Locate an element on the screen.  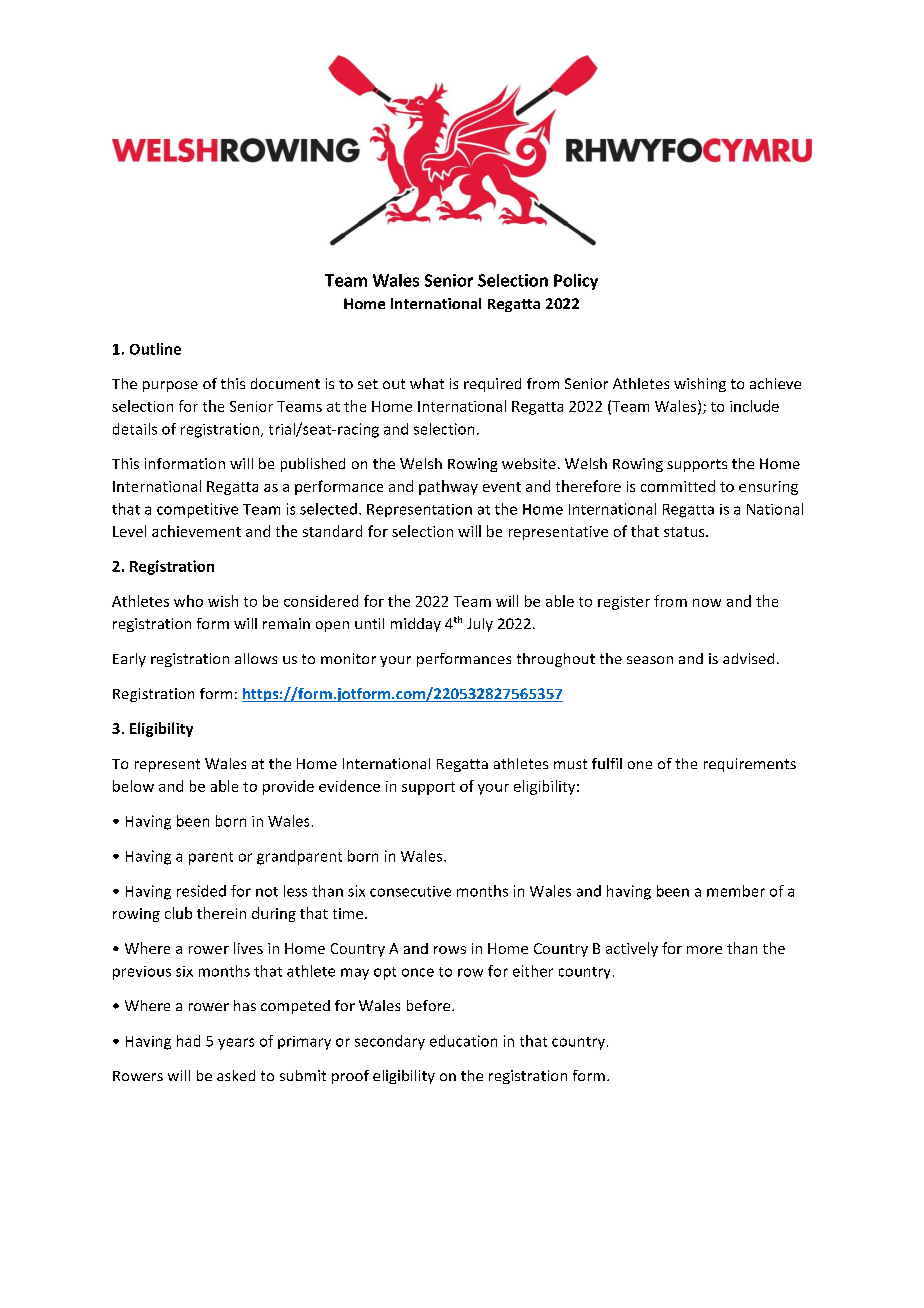
pathway is located at coordinates (448, 487).
